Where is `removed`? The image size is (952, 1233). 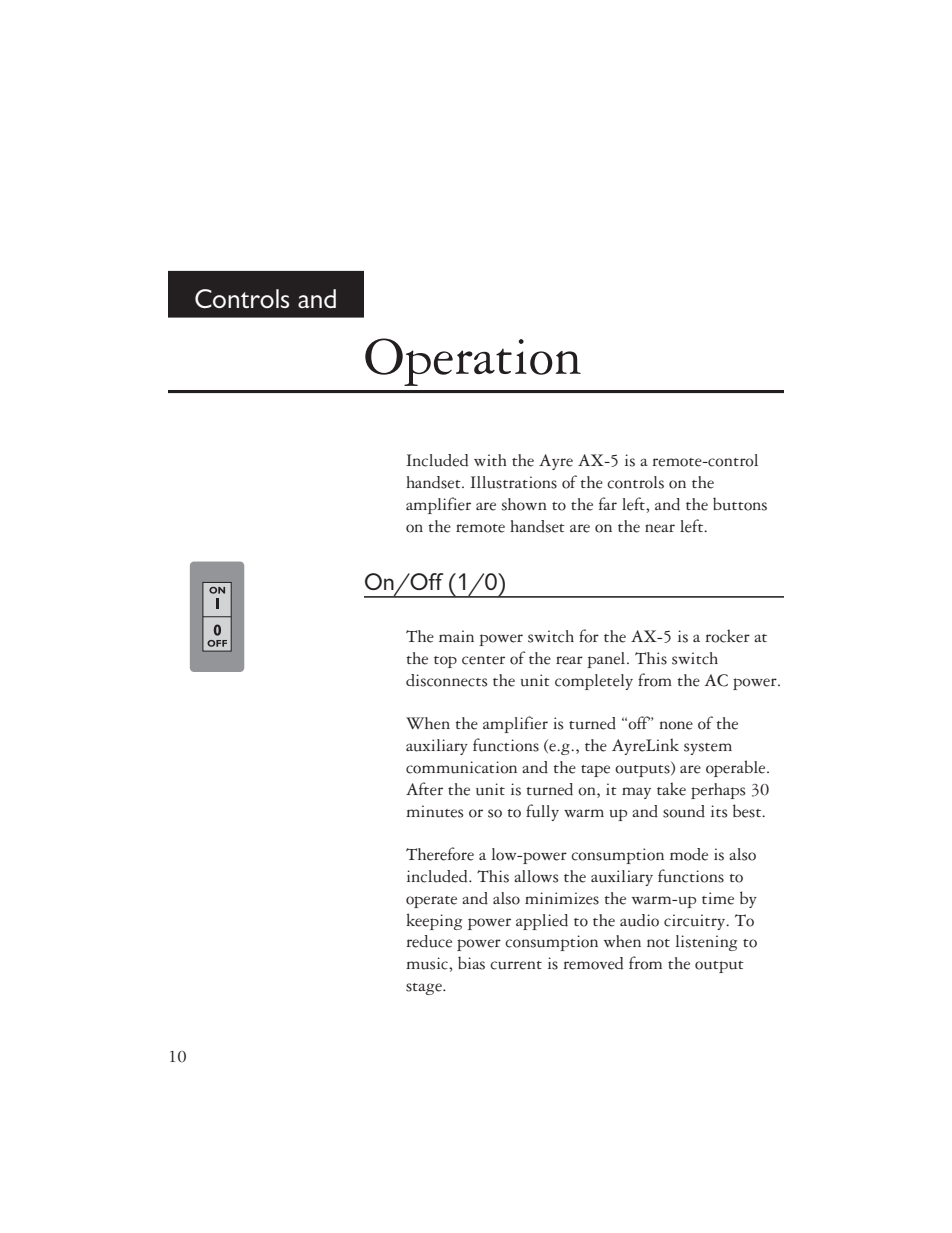 removed is located at coordinates (593, 963).
